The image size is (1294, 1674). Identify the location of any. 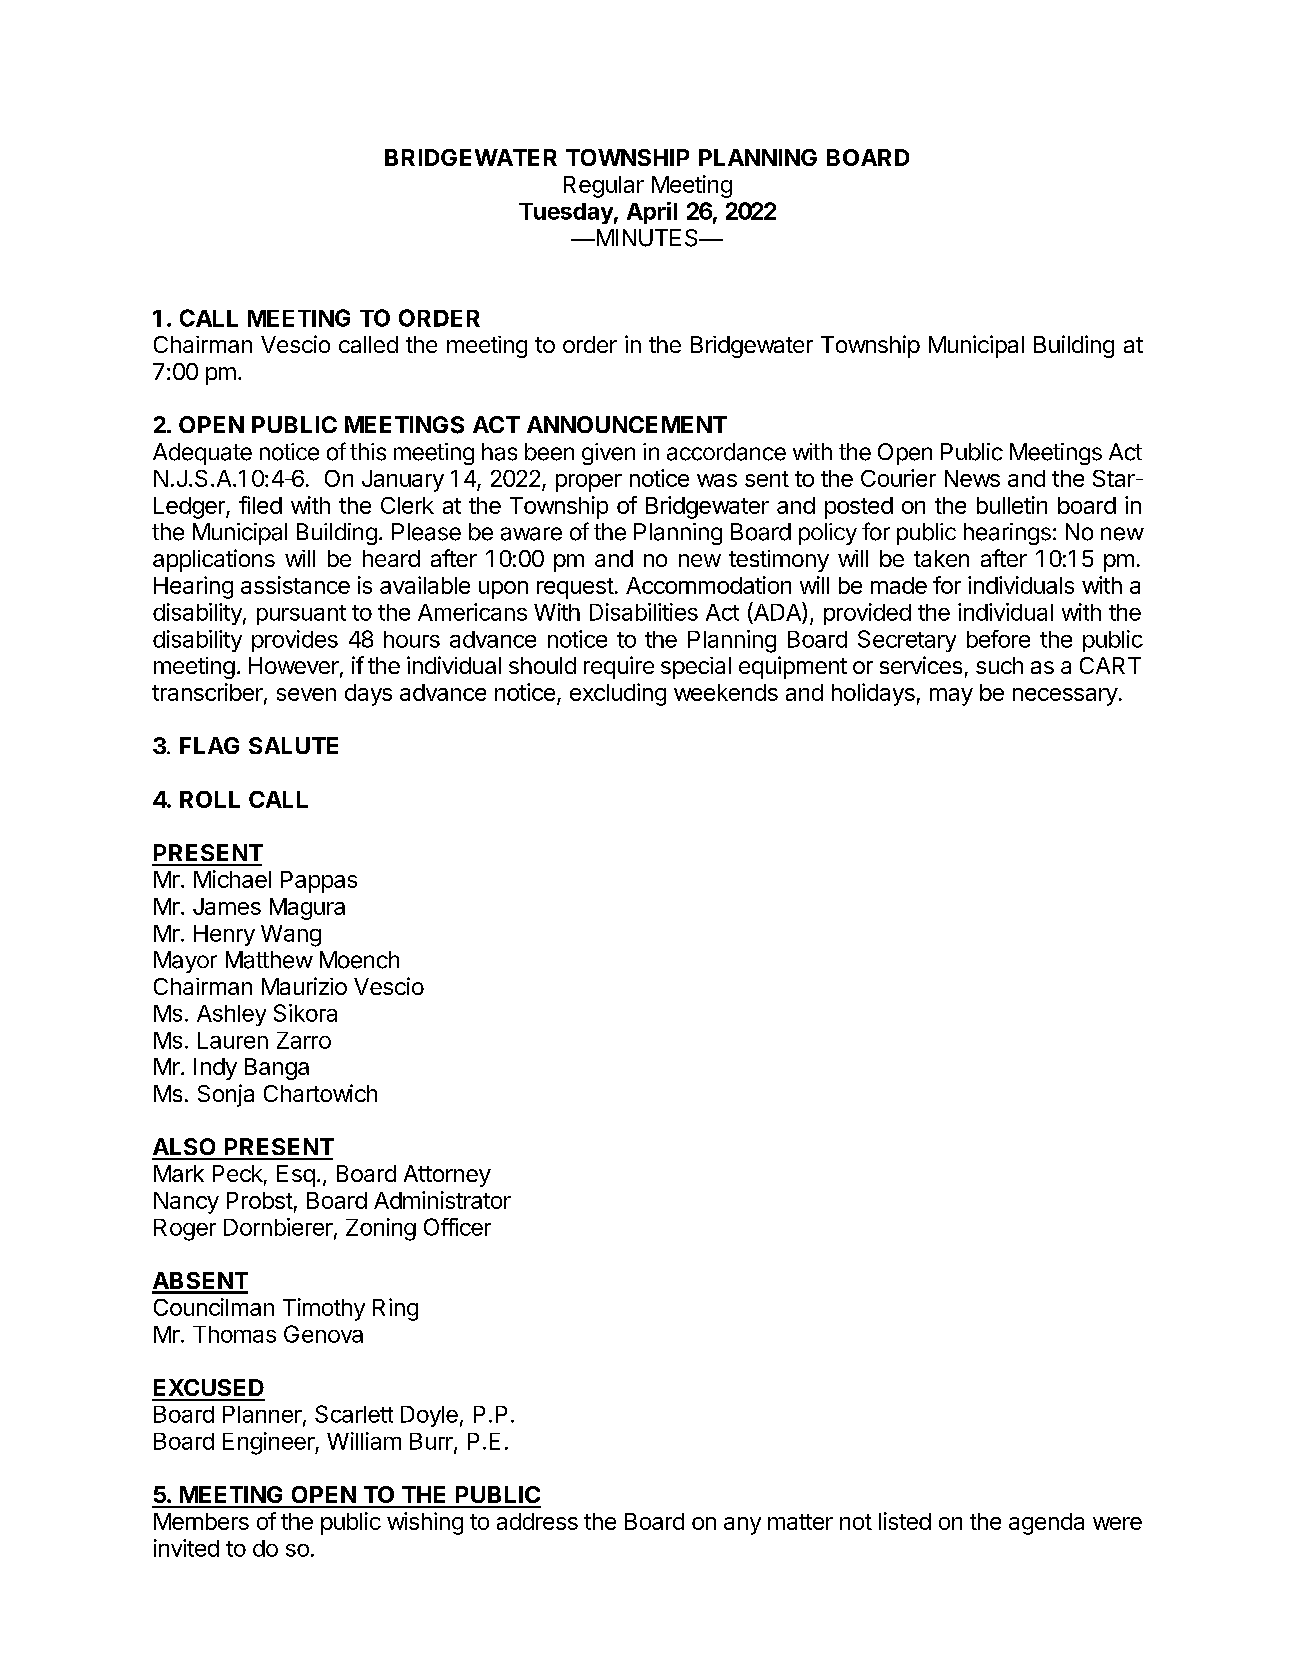
(742, 1526).
